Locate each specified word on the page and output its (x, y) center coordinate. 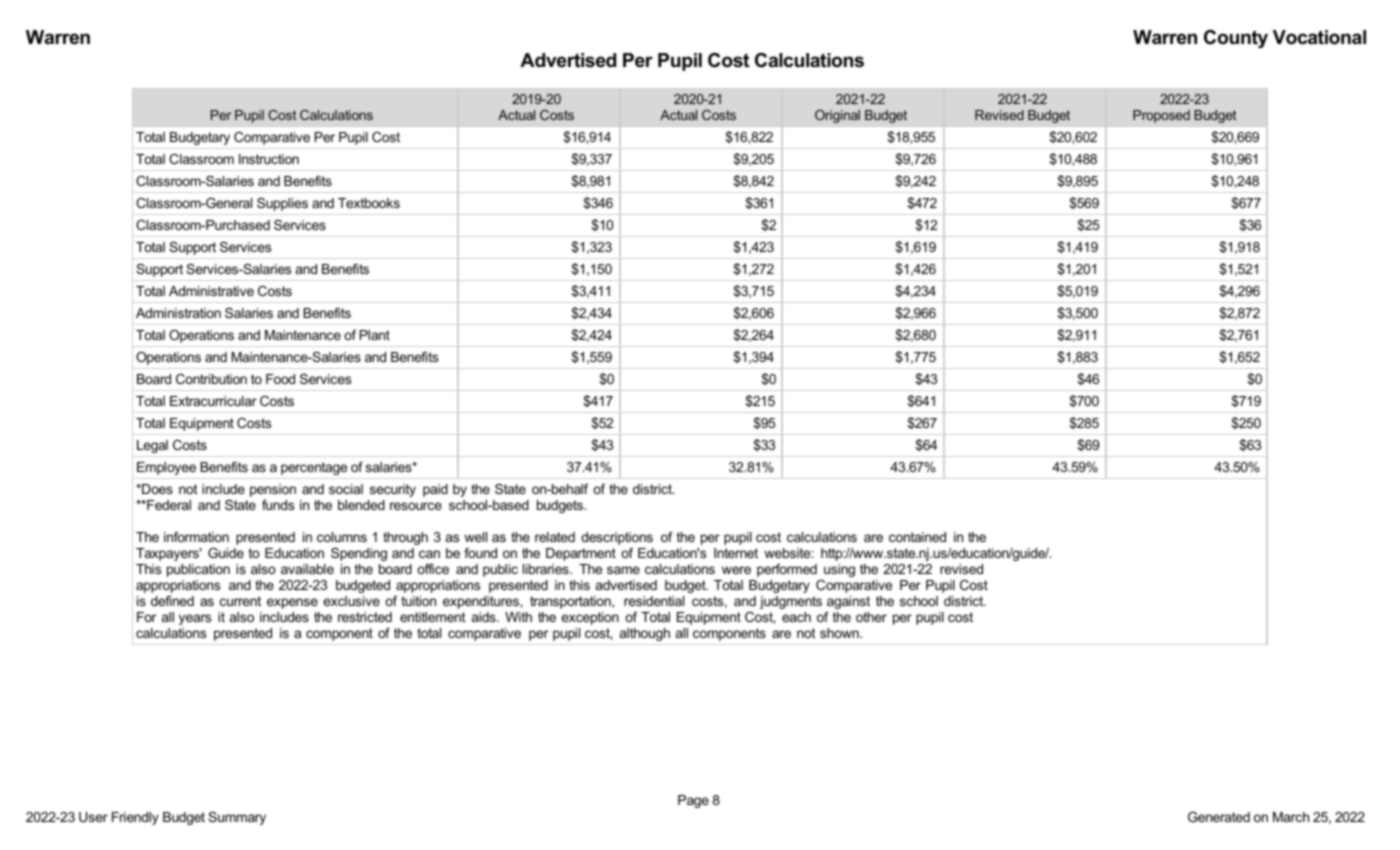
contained (917, 537)
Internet (736, 553)
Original (837, 116)
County (1236, 39)
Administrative (211, 291)
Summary (237, 818)
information (196, 537)
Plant (375, 335)
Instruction (269, 159)
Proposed (1161, 116)
